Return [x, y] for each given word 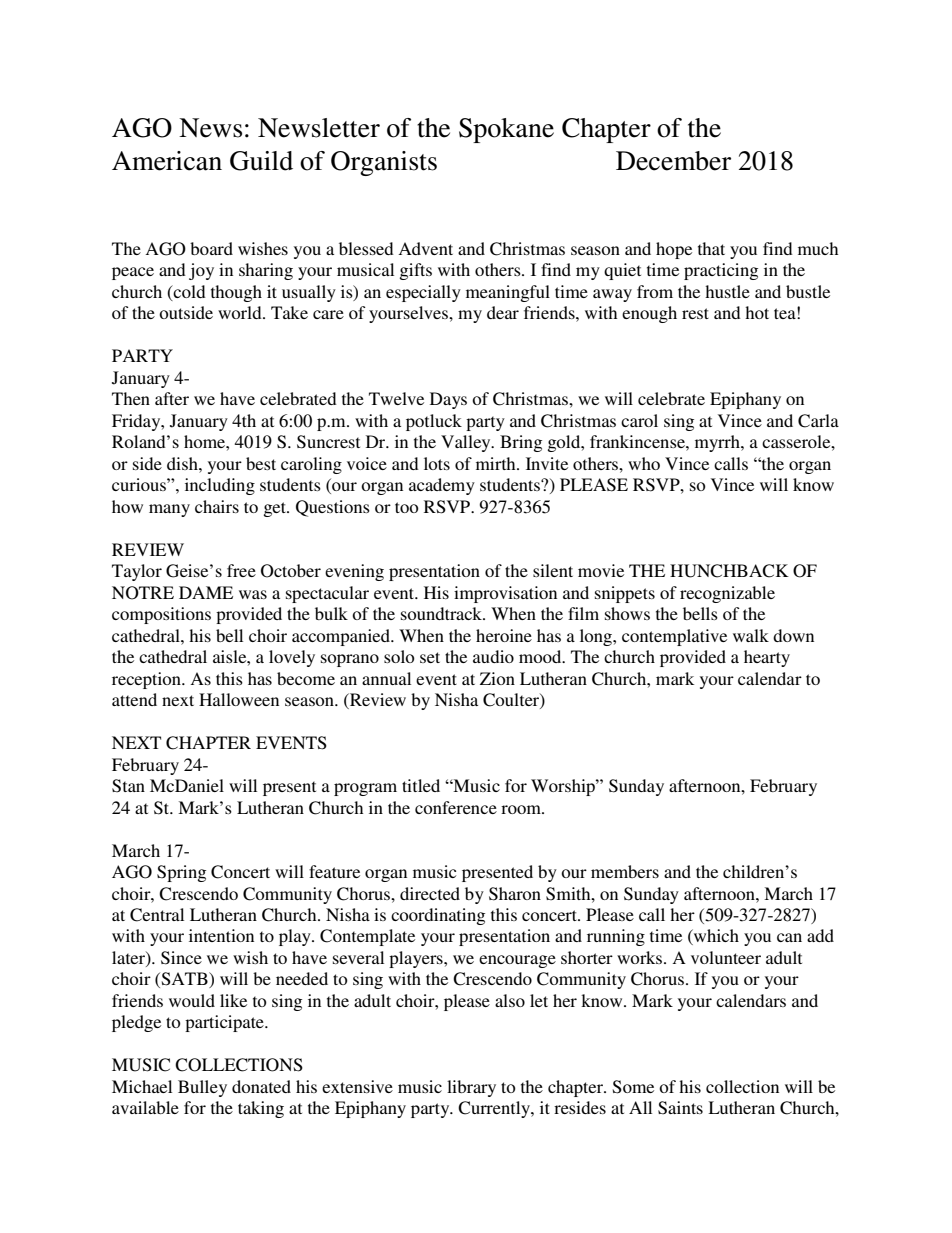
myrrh [718, 443]
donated [261, 1086]
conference [456, 807]
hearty [767, 658]
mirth [497, 463]
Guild [261, 161]
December [673, 161]
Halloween [239, 699]
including [220, 486]
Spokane [506, 130]
